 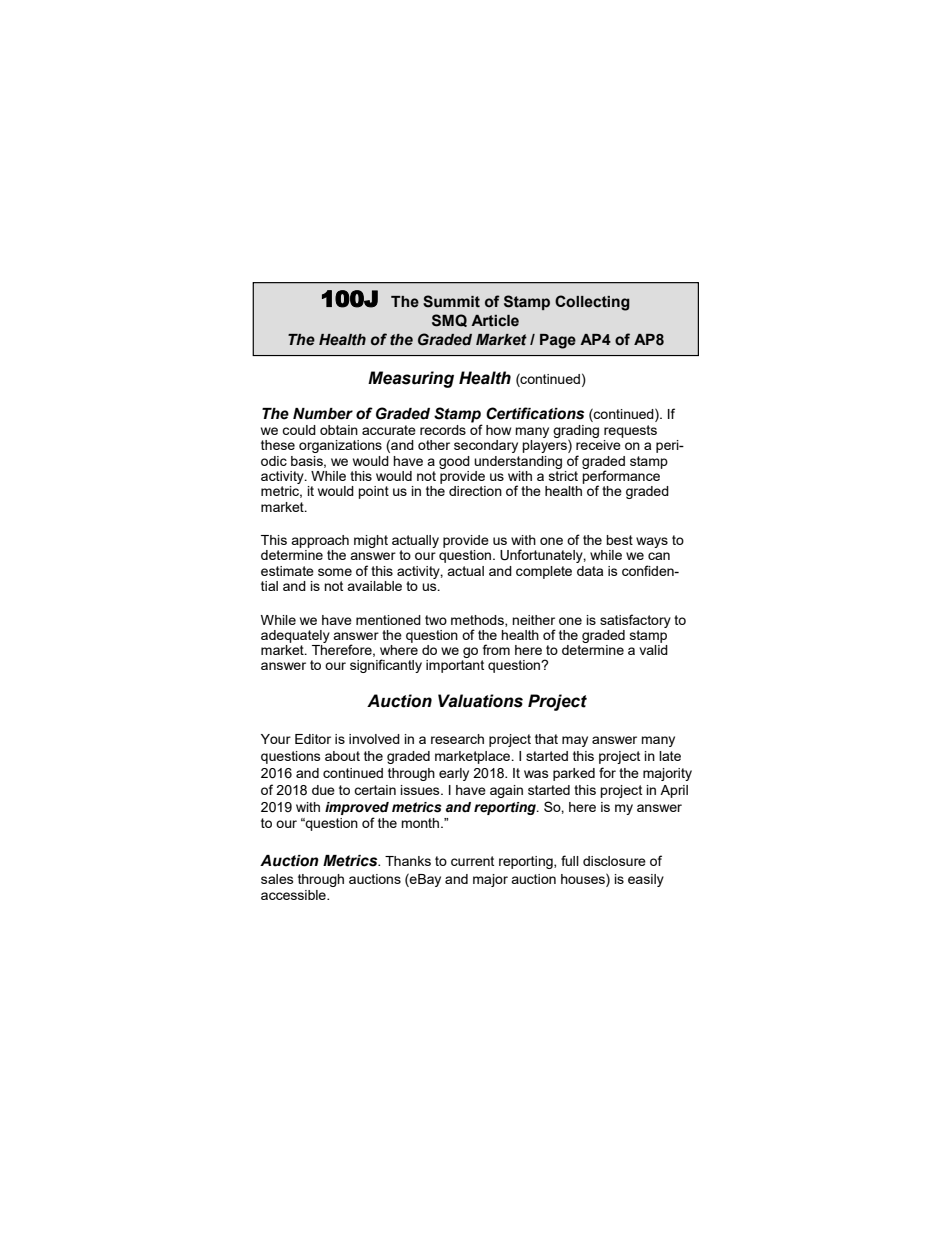 What do you see at coordinates (335, 572) in the screenshot?
I see `some` at bounding box center [335, 572].
